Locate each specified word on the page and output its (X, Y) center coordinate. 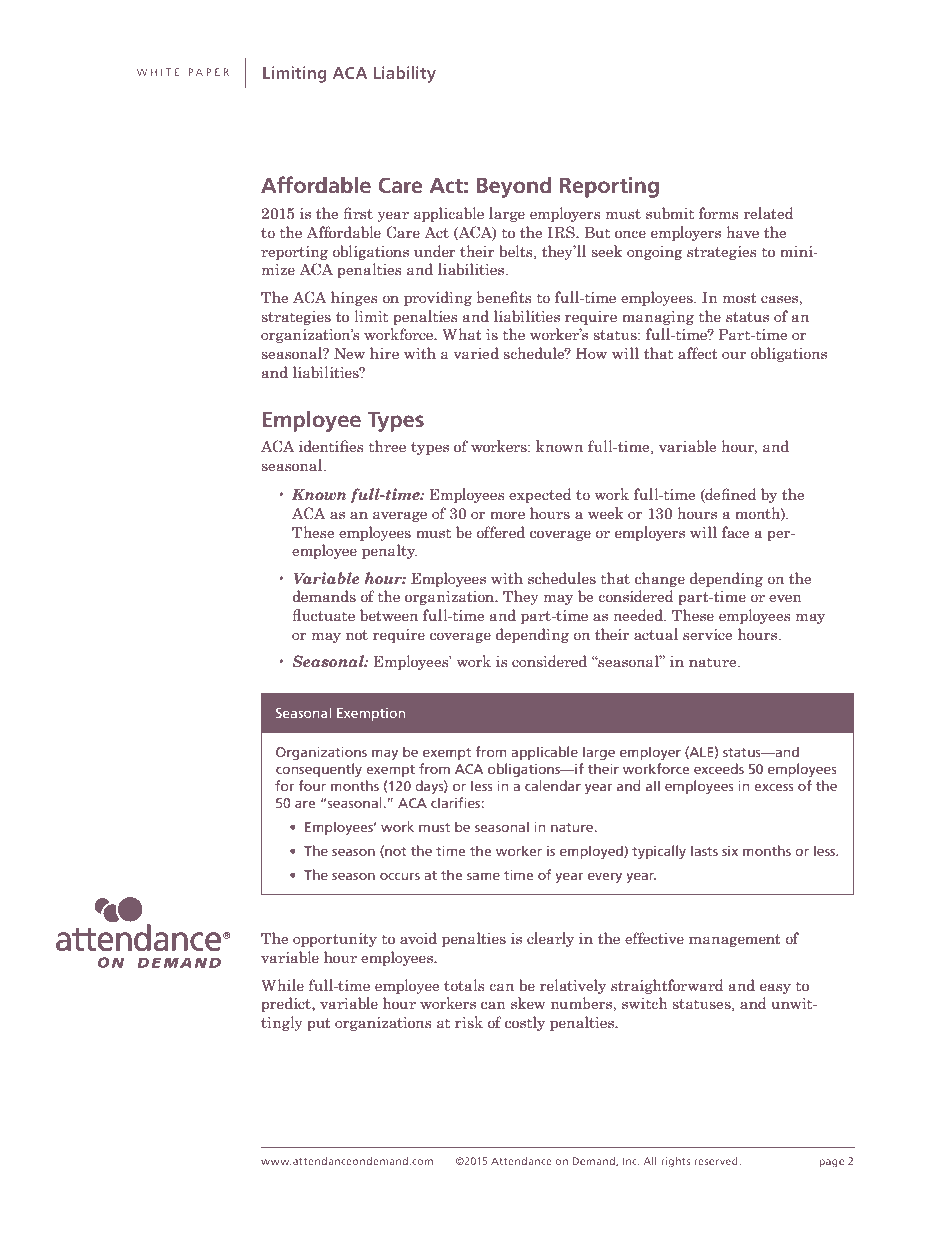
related (768, 213)
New (349, 353)
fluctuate (323, 615)
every (605, 877)
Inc (631, 1161)
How (591, 353)
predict (287, 1004)
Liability (405, 74)
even (785, 598)
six (730, 851)
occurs (400, 876)
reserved (717, 1161)
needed (639, 615)
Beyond (514, 187)
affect (698, 353)
